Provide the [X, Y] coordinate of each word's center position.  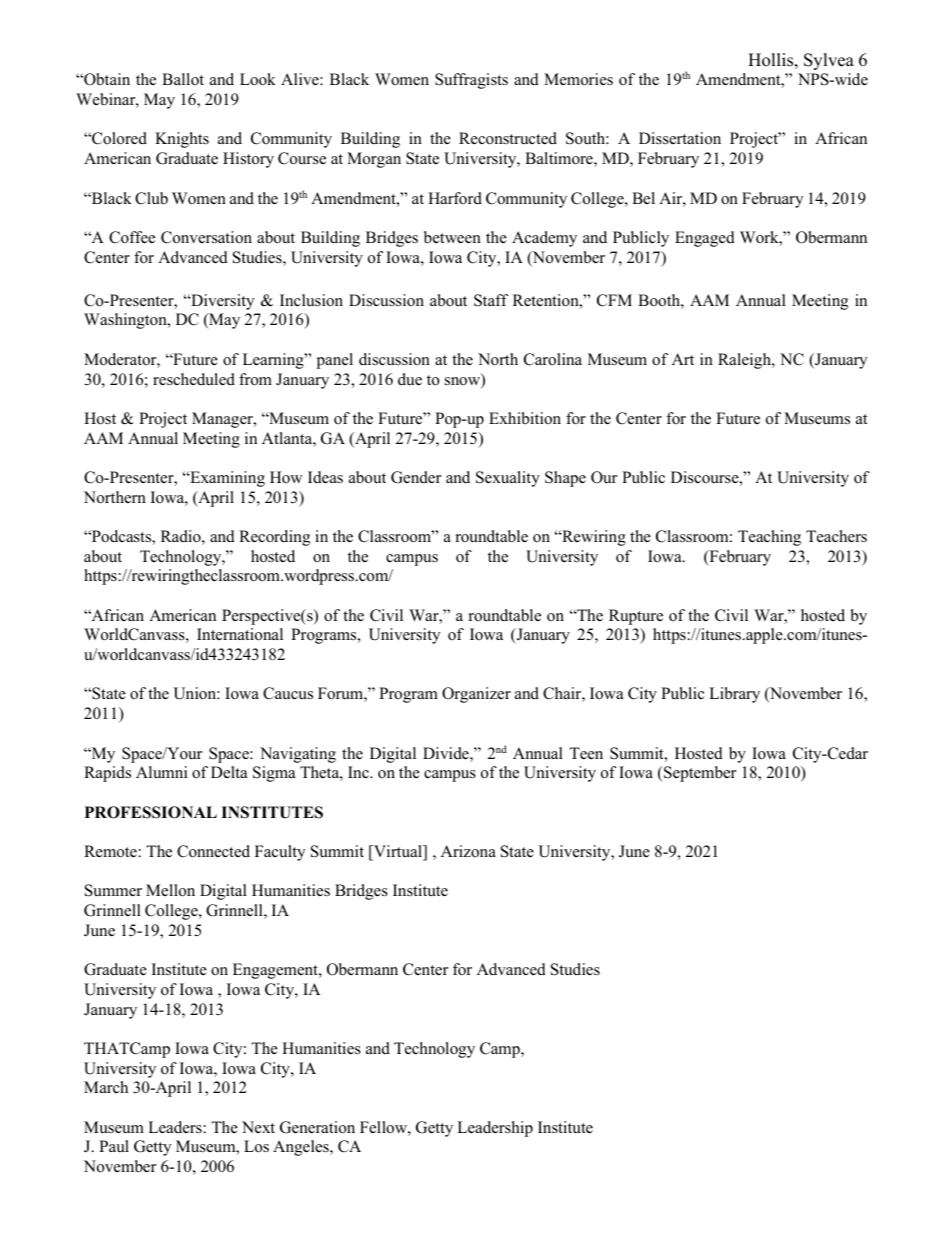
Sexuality [508, 479]
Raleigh [745, 361]
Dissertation [680, 138]
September [699, 774]
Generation [317, 1127]
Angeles [302, 1148]
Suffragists [471, 81]
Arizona [468, 851]
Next [258, 1127]
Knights [182, 140]
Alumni [162, 772]
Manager [223, 420]
